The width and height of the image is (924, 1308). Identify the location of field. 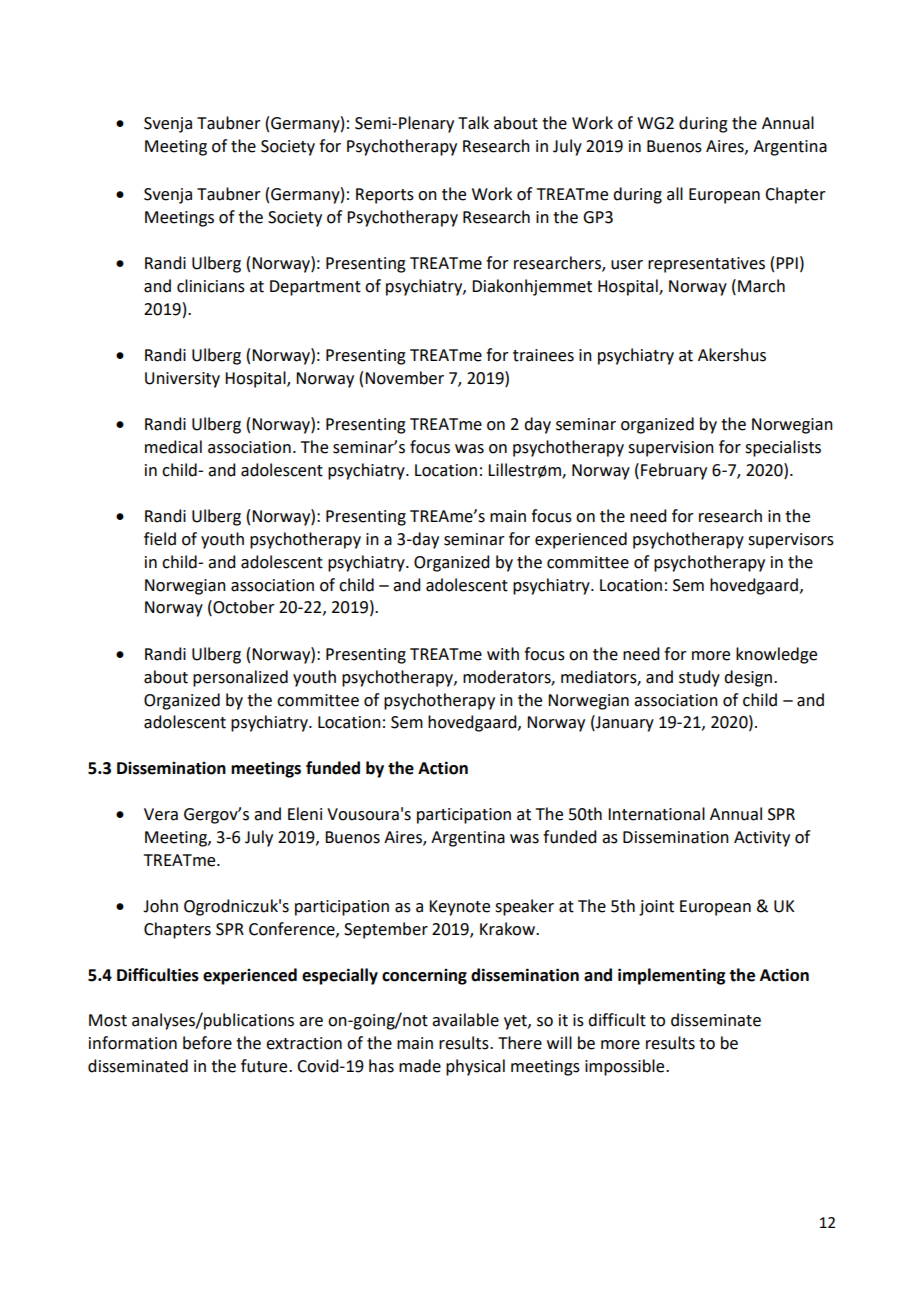
(160, 539).
